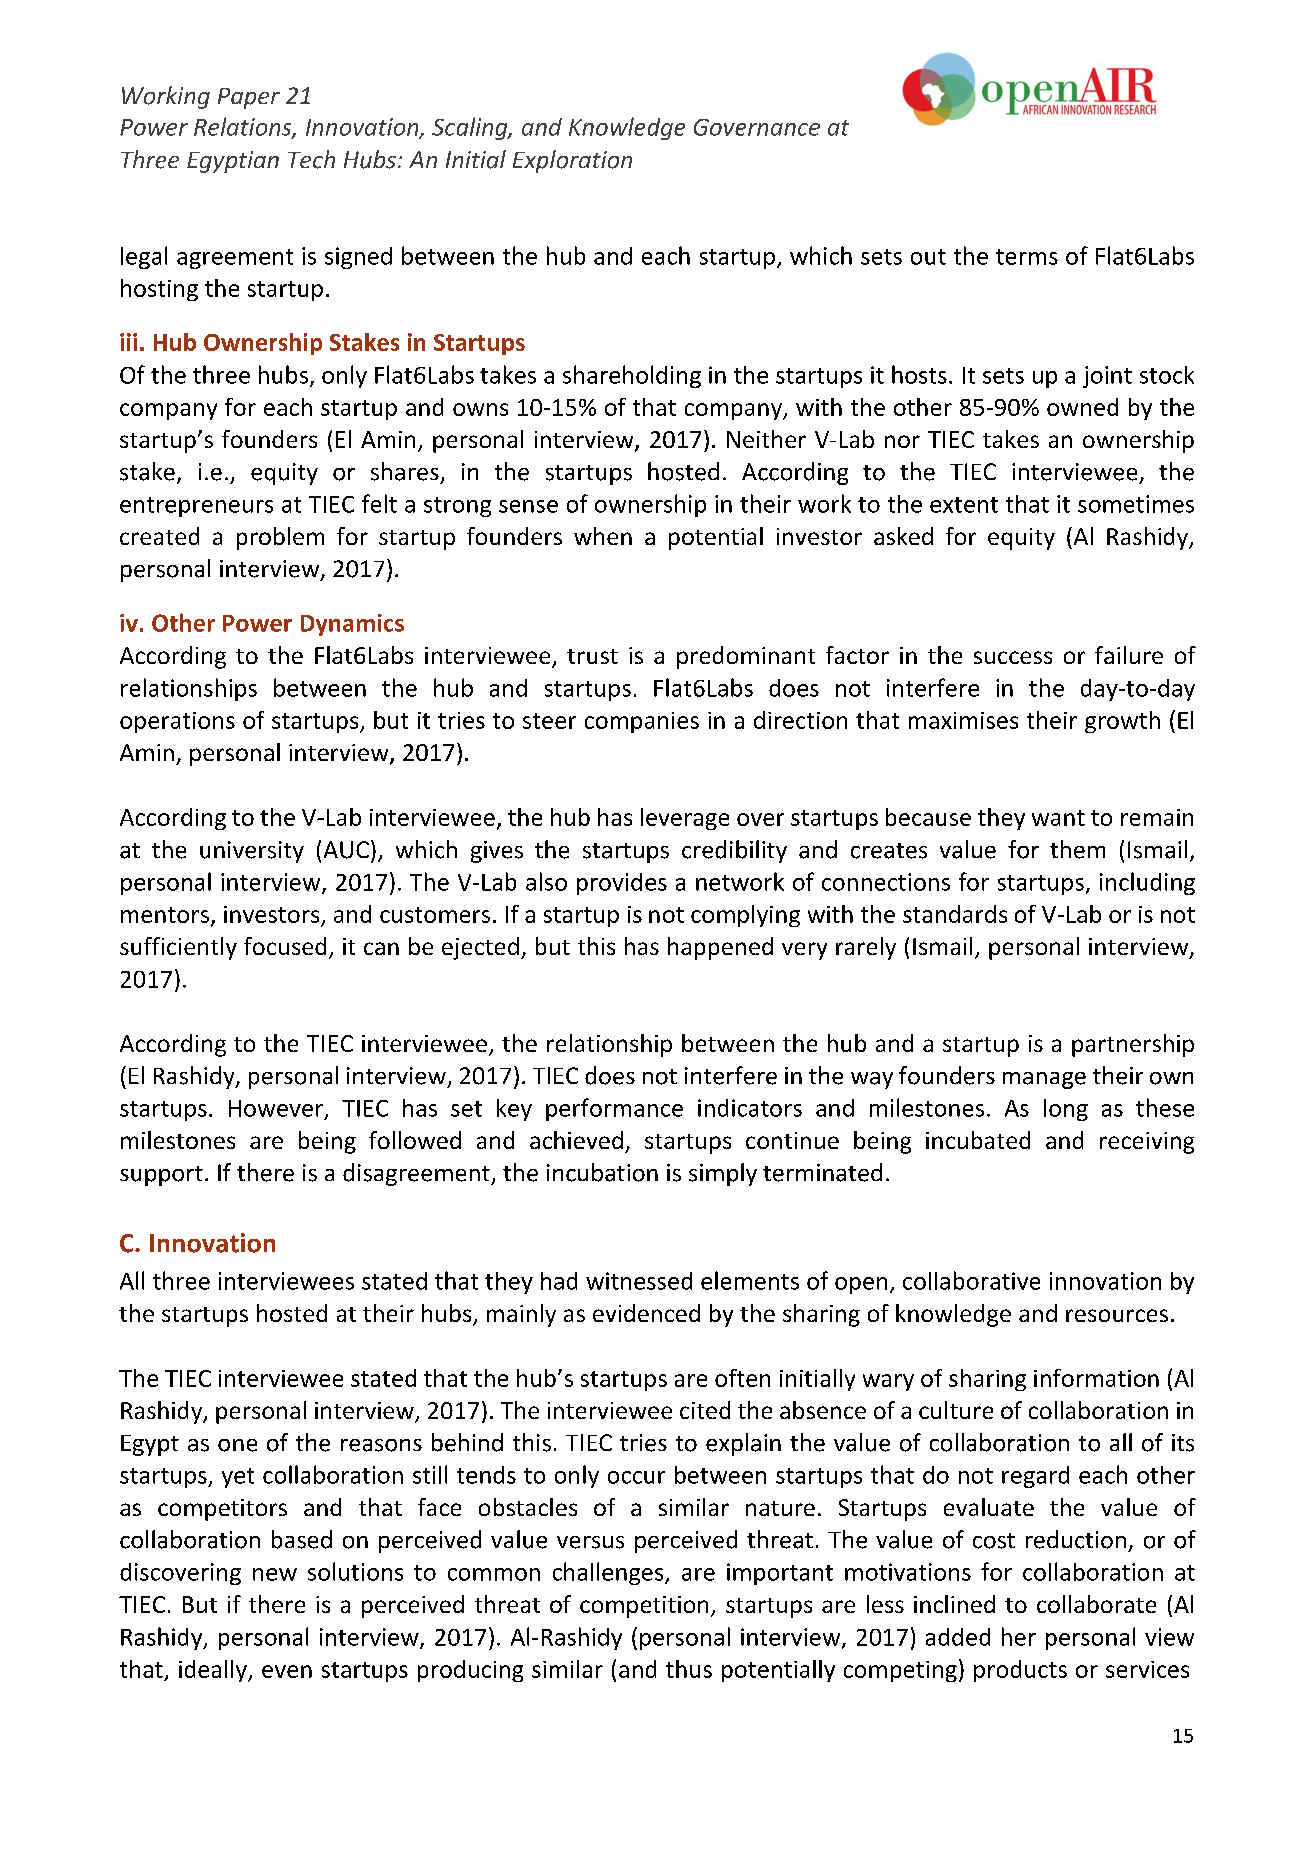 This page has width=1314, height=1858. I want to click on Tech, so click(311, 159).
